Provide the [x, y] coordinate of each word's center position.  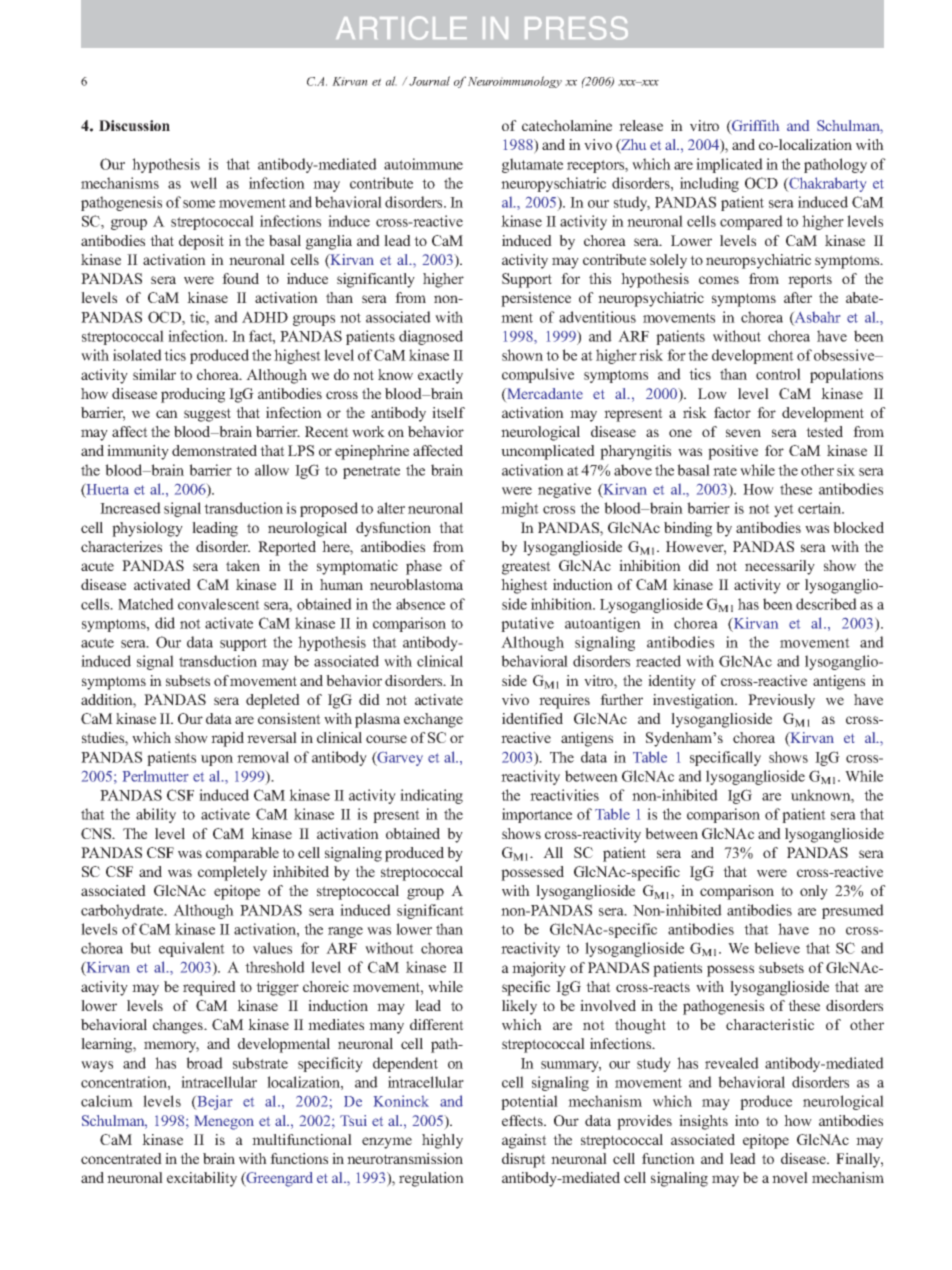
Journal [429, 81]
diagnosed [431, 337]
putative [527, 624]
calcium [107, 1101]
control [778, 374]
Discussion [134, 125]
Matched [146, 604]
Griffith [754, 127]
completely [232, 873]
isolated [137, 355]
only [814, 892]
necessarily [780, 567]
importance [537, 815]
